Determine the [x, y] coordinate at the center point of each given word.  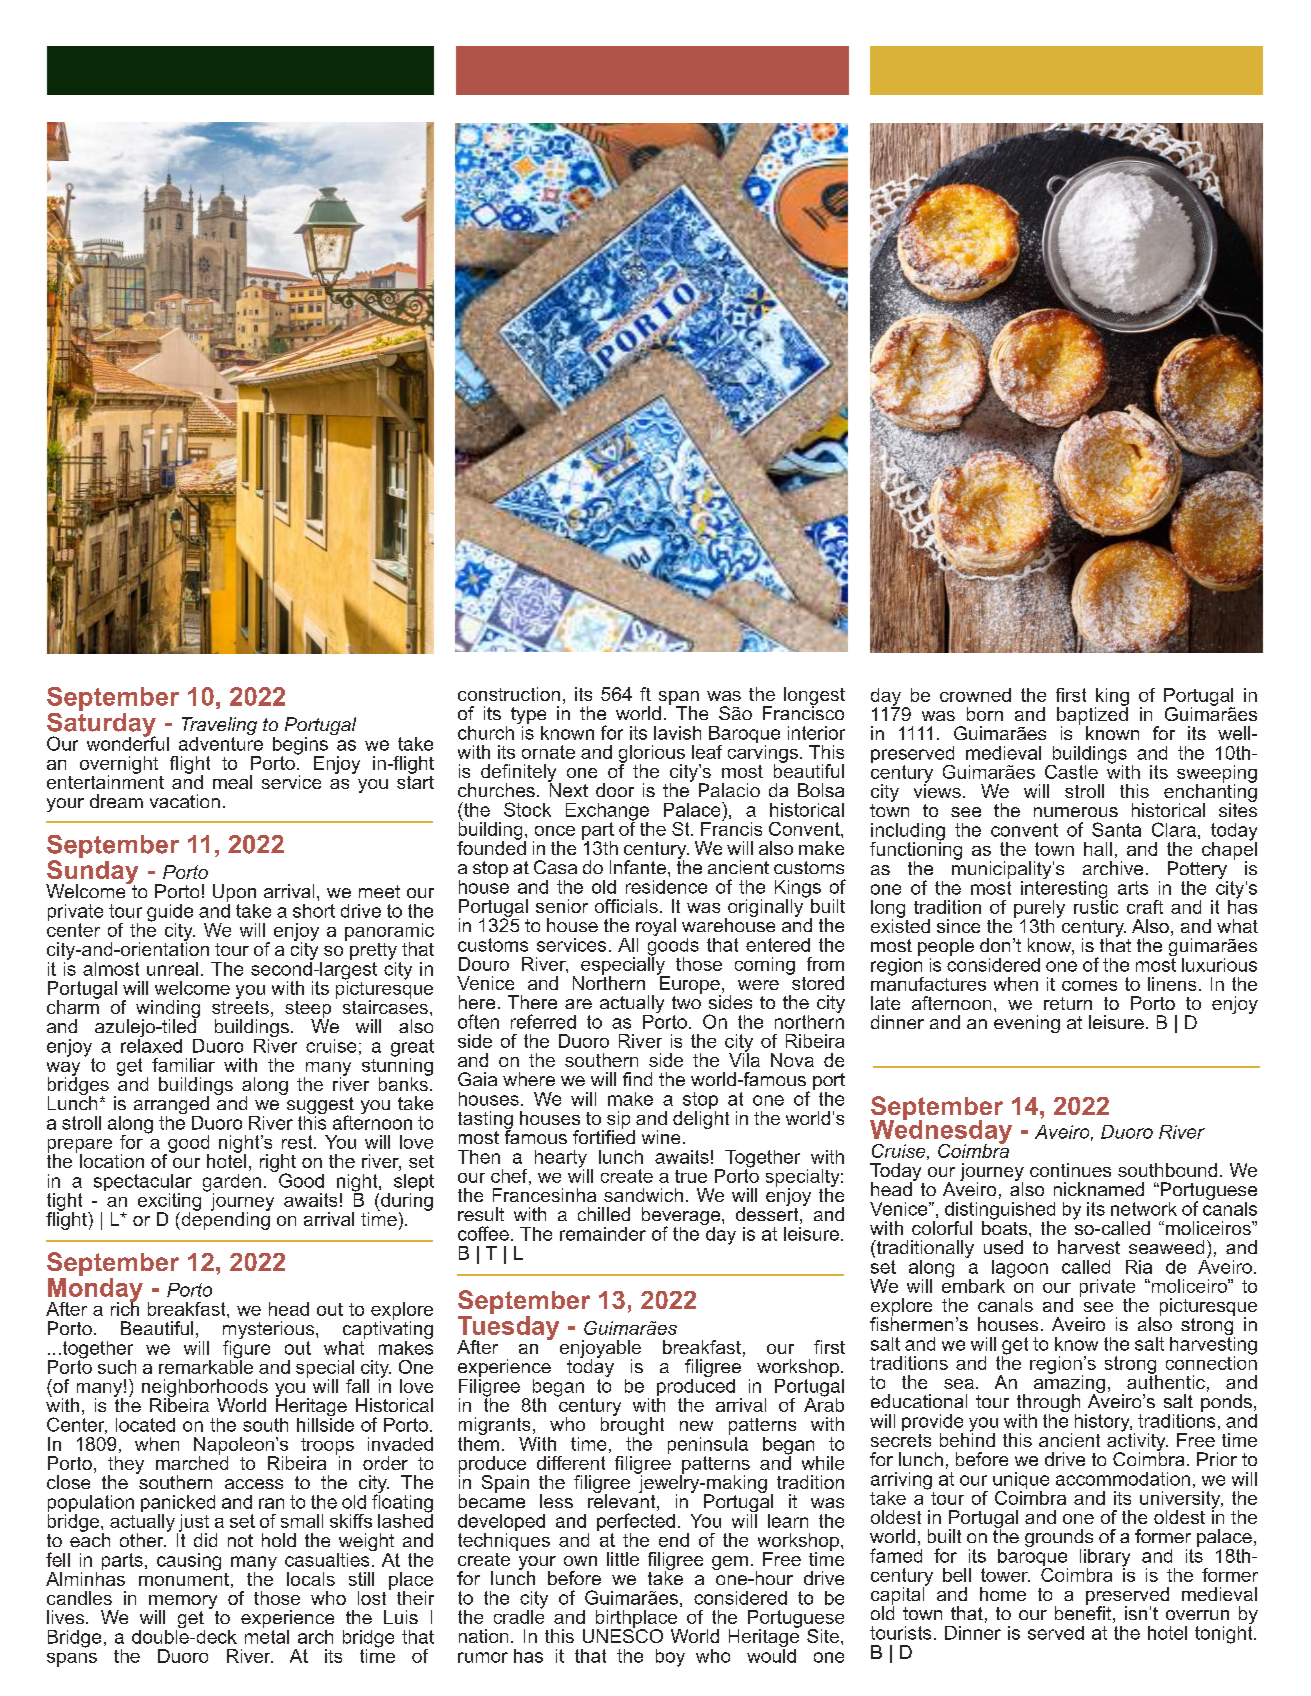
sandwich [643, 1195]
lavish [677, 733]
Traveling [219, 727]
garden [232, 1184]
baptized [1092, 716]
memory [183, 1603]
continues [1070, 1170]
